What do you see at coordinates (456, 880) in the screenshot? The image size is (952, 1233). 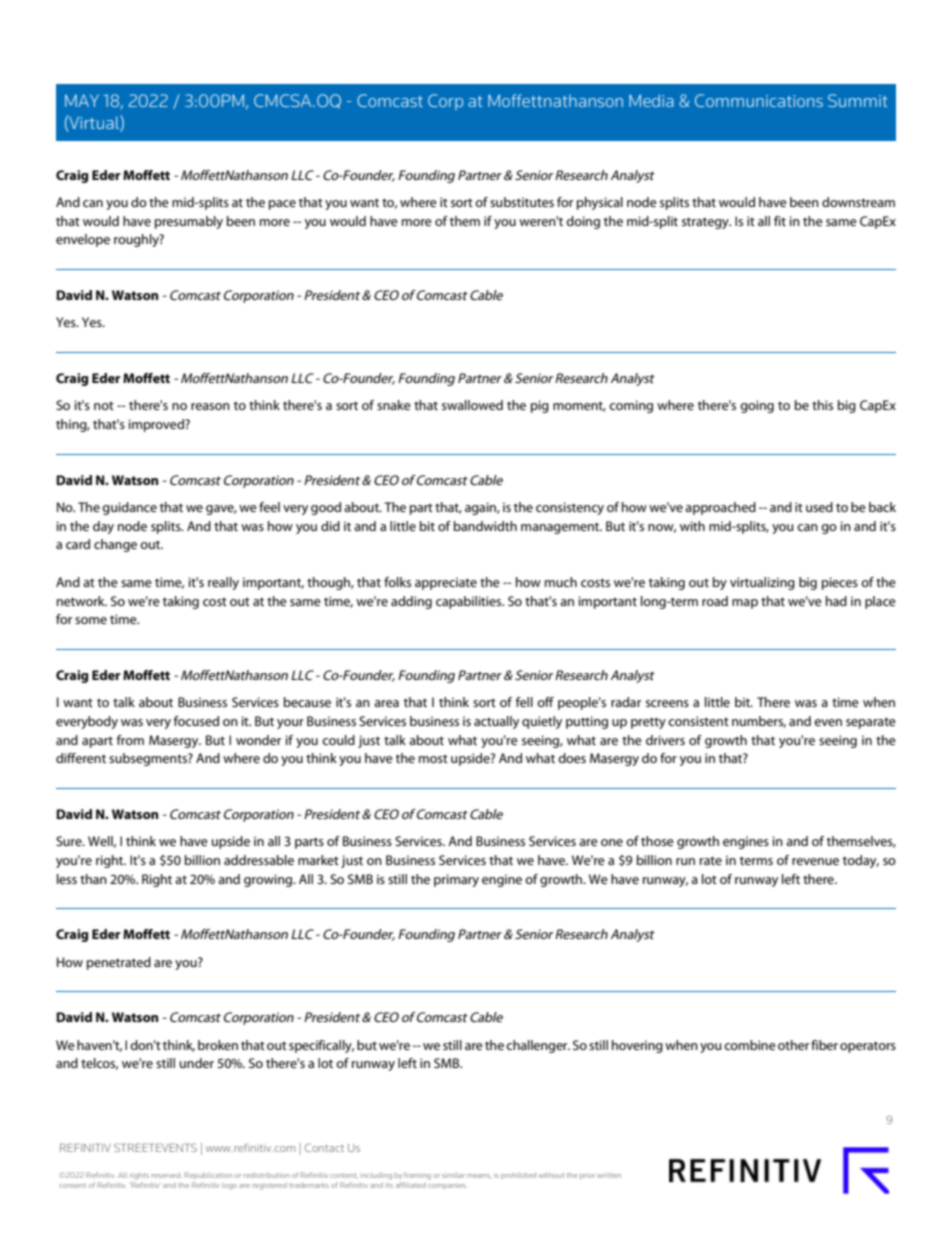 I see `primary` at bounding box center [456, 880].
